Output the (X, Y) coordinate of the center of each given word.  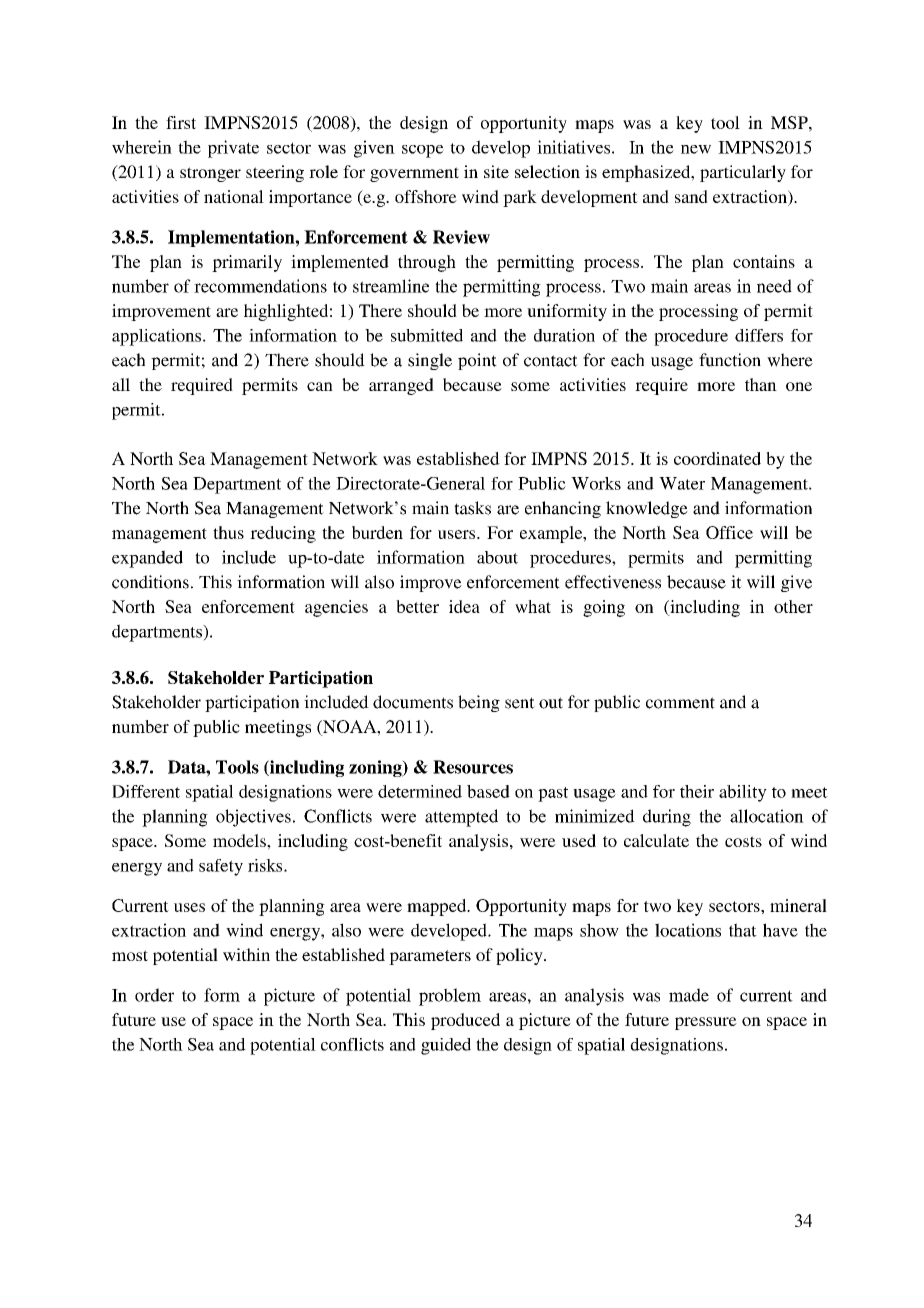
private (233, 149)
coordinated (717, 458)
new (696, 149)
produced (465, 1021)
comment (680, 703)
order (154, 995)
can (320, 386)
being (479, 703)
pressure (706, 1023)
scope (423, 151)
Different (146, 791)
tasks (472, 508)
